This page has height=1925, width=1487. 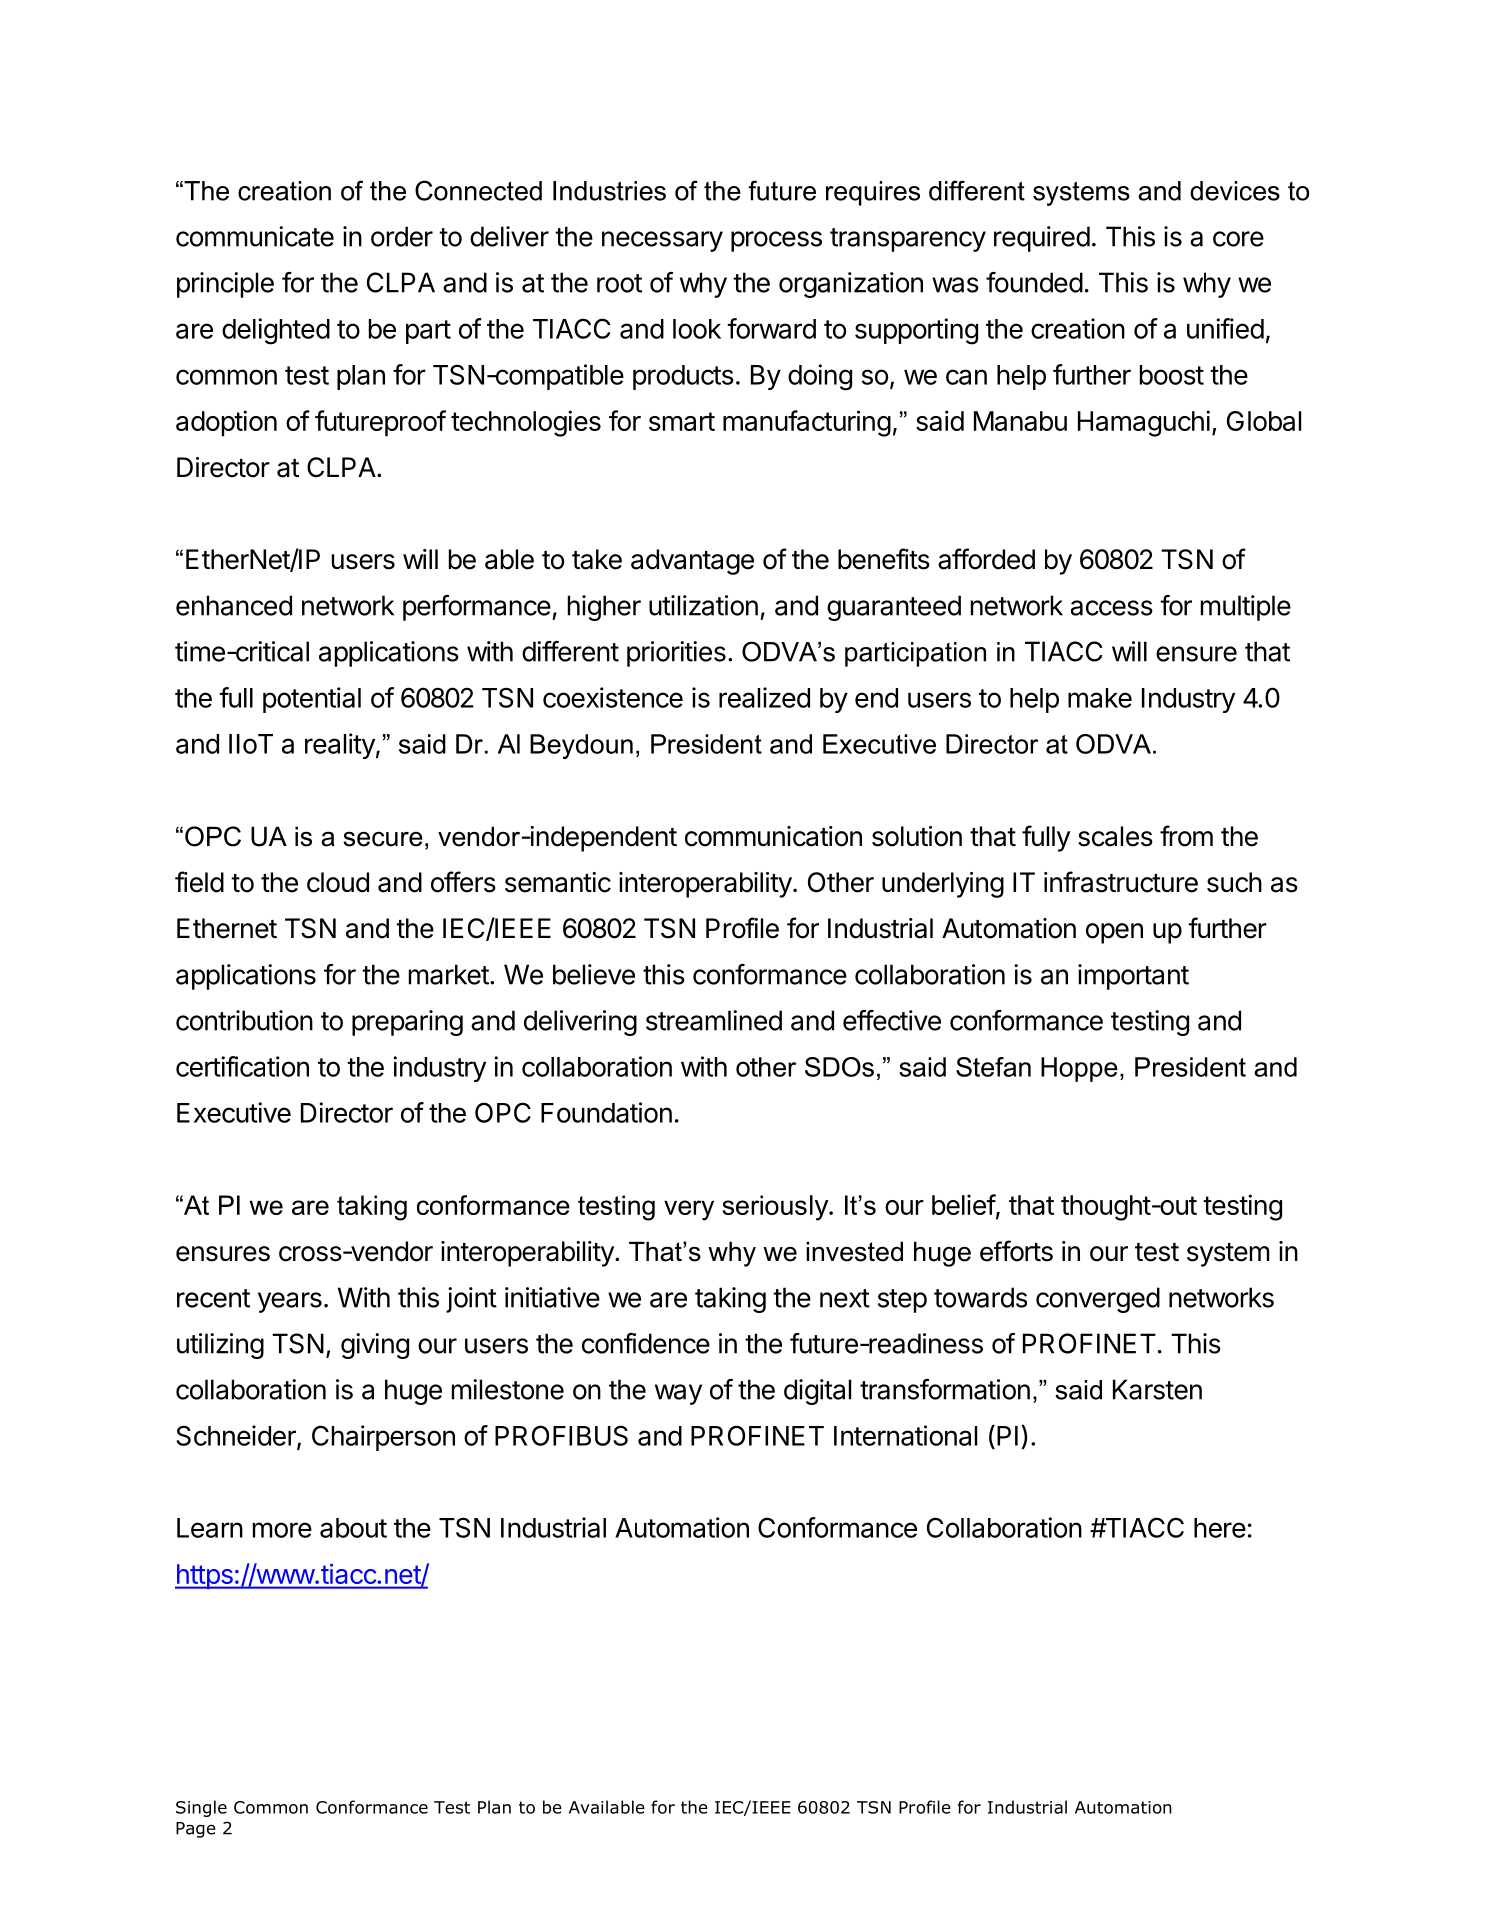 What do you see at coordinates (244, 1020) in the page?
I see `contribution` at bounding box center [244, 1020].
